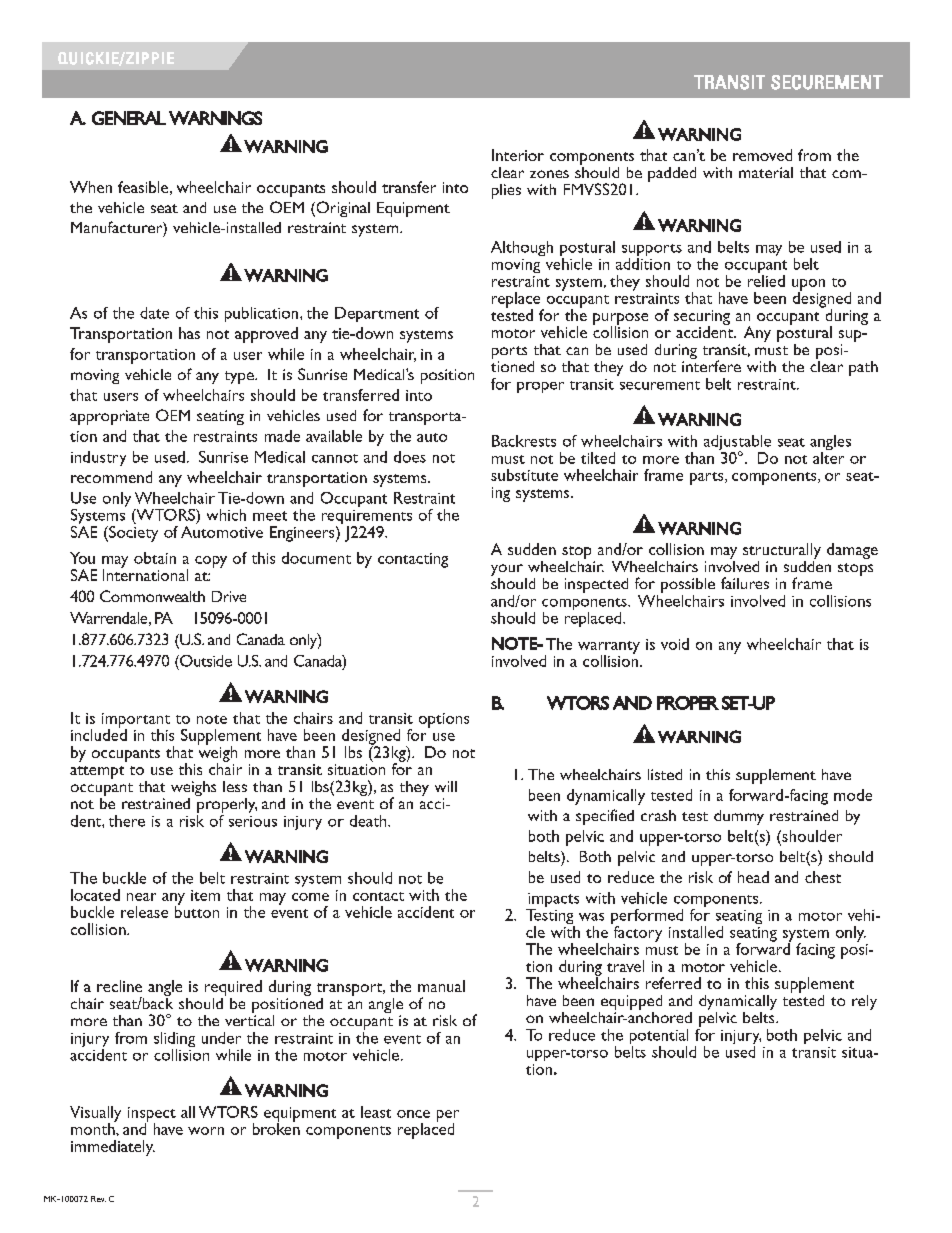 The height and width of the page is (1233, 952). I want to click on once, so click(413, 1114).
